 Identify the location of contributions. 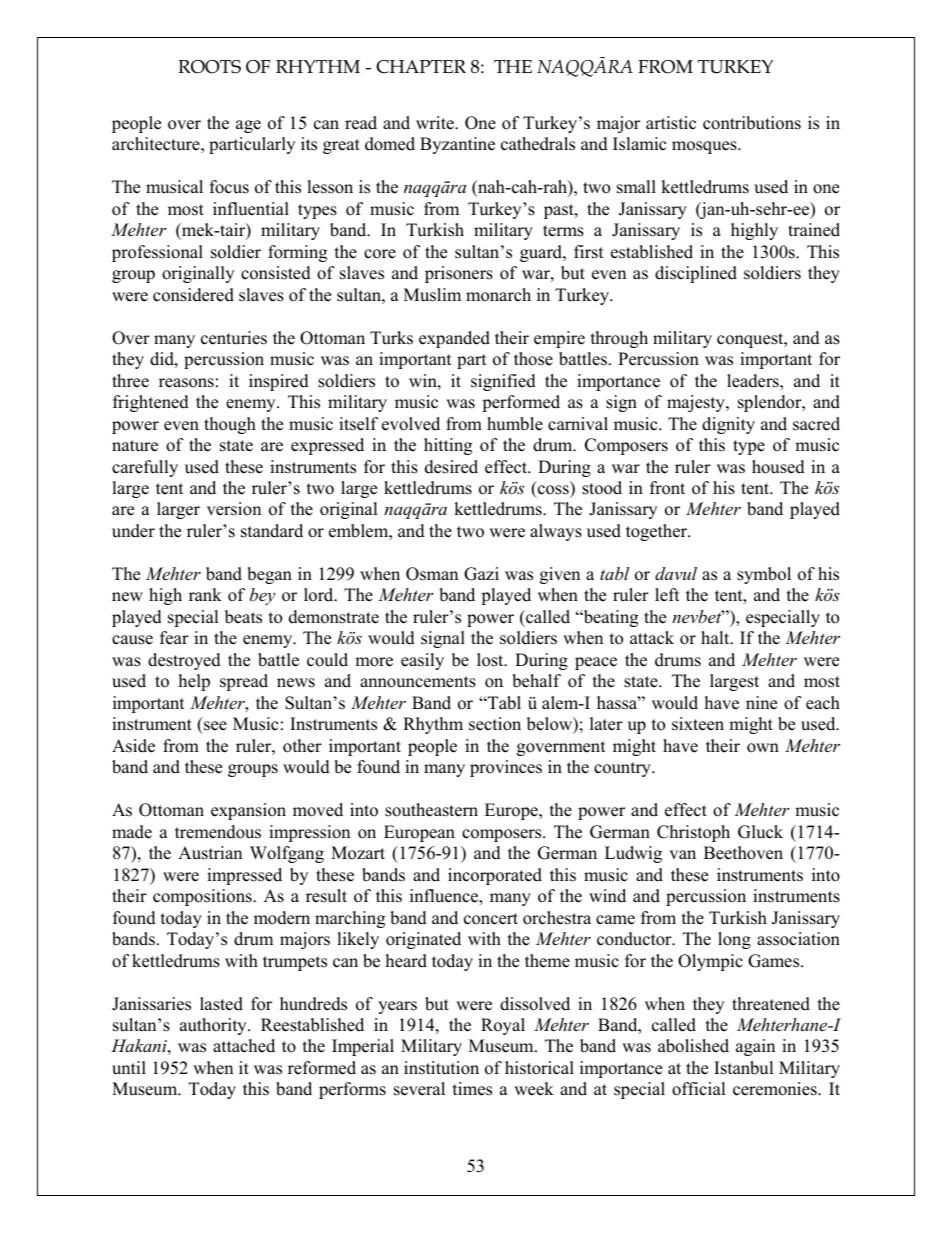
(752, 123).
